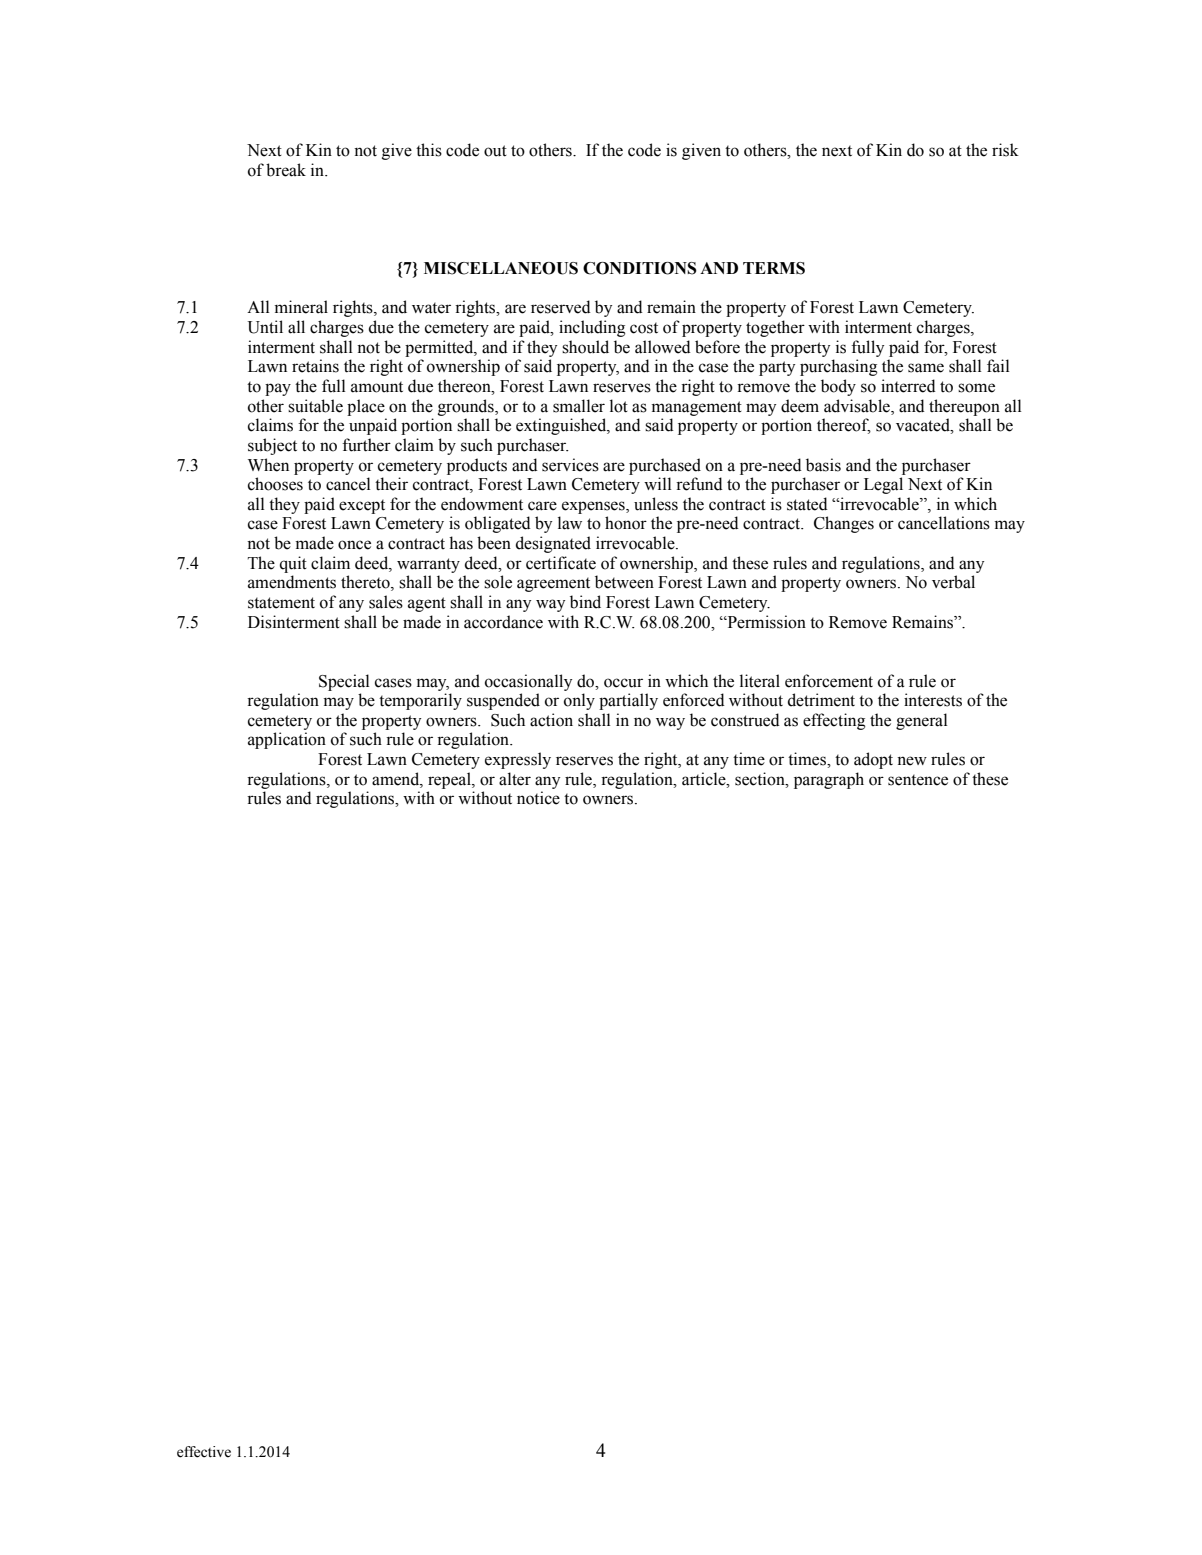  I want to click on risk, so click(1005, 150).
